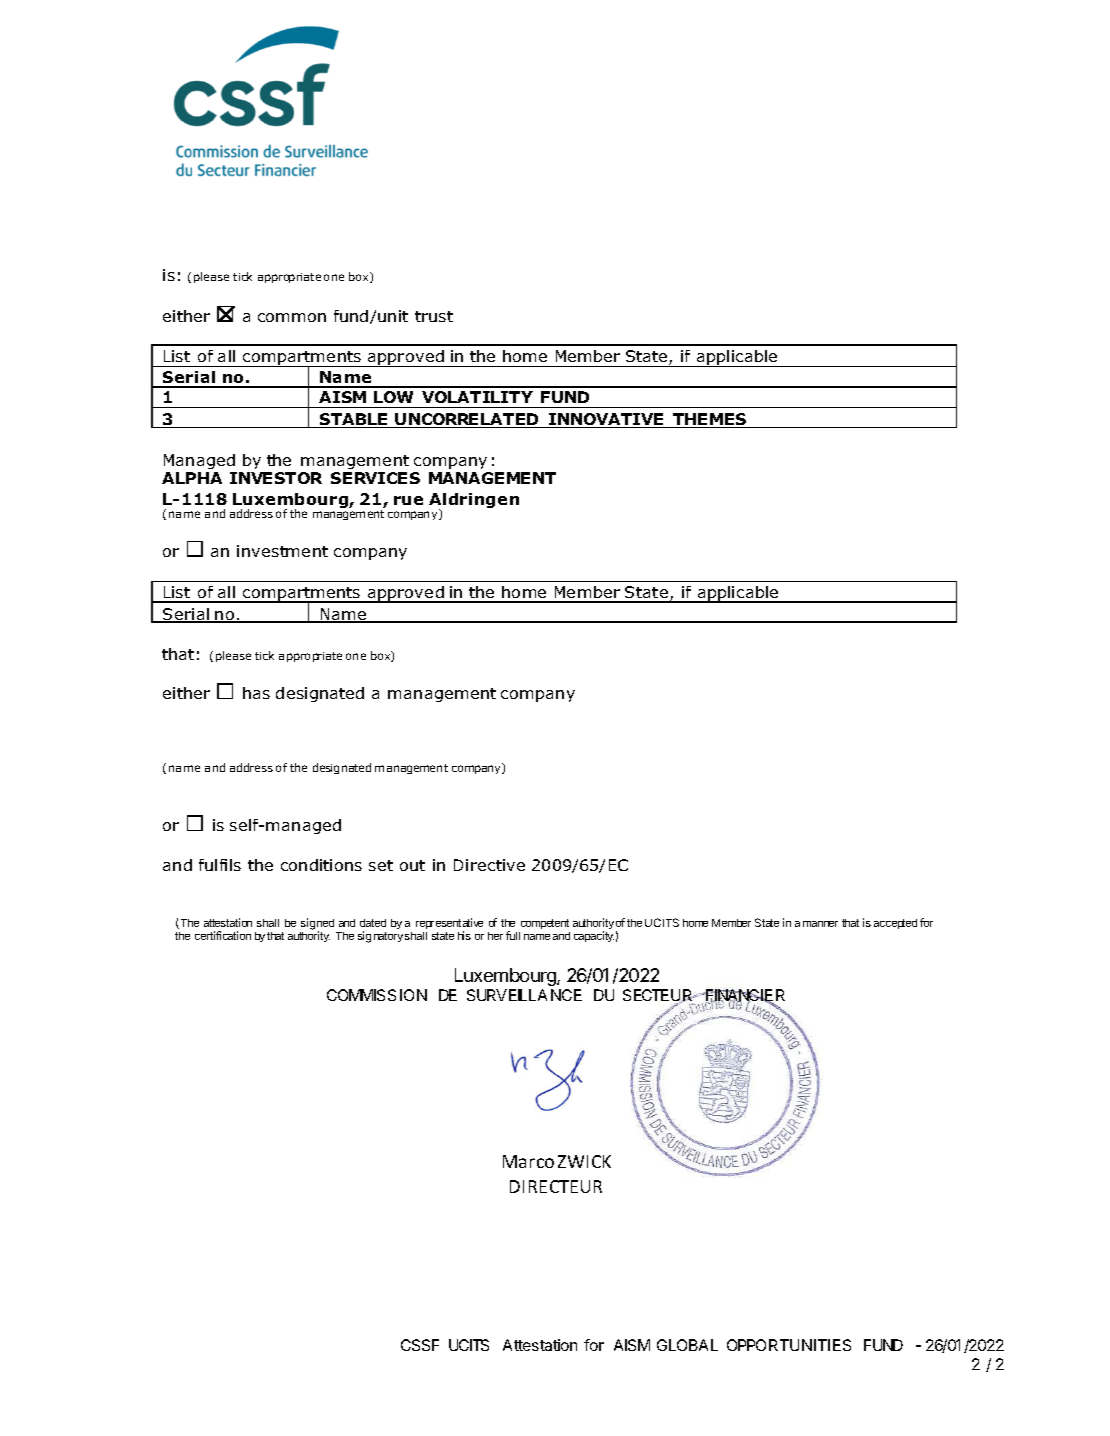  What do you see at coordinates (434, 316) in the image?
I see `trust` at bounding box center [434, 316].
